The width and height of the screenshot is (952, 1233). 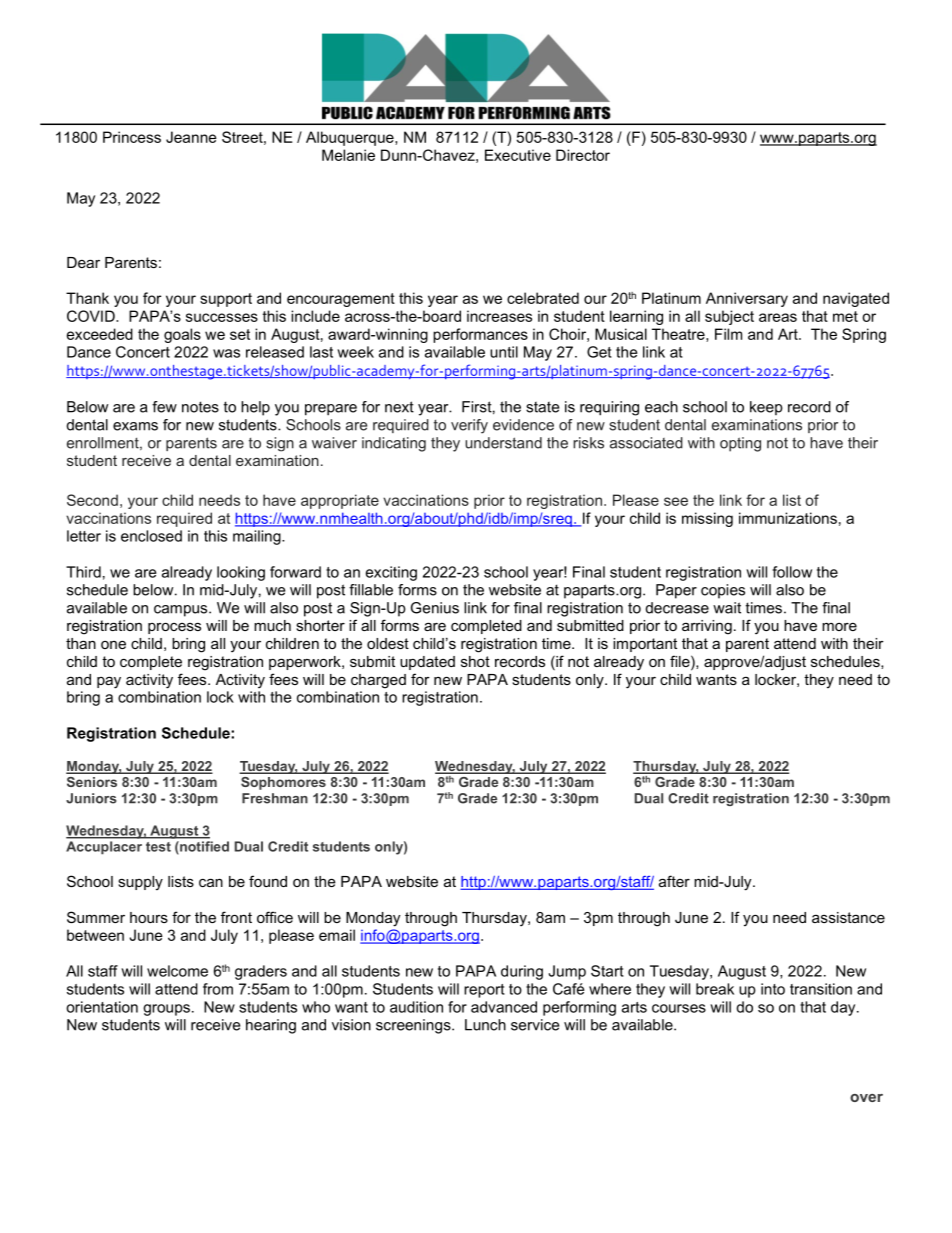 I want to click on Executive, so click(x=518, y=155).
